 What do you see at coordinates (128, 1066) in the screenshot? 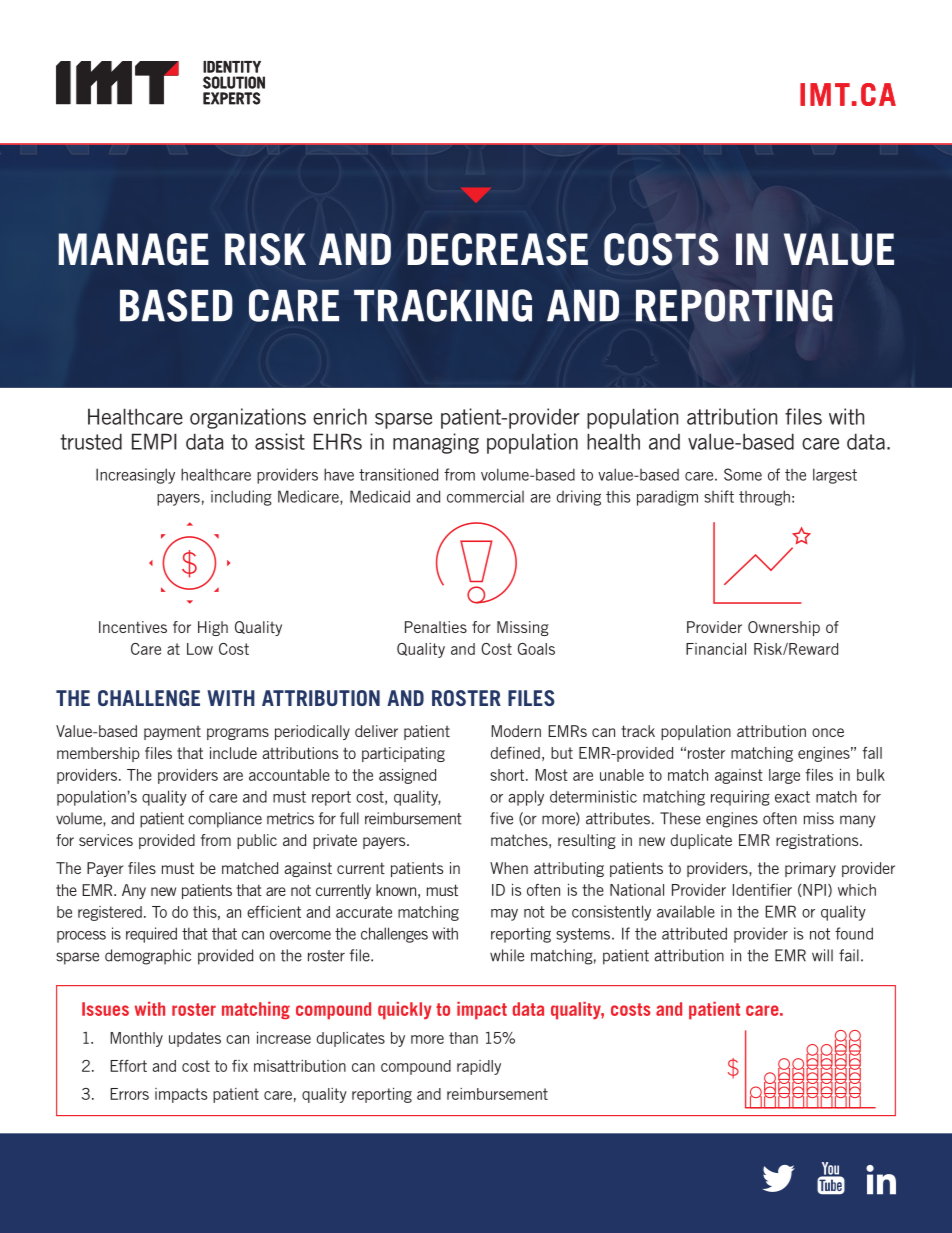
I see `Effort` at bounding box center [128, 1066].
